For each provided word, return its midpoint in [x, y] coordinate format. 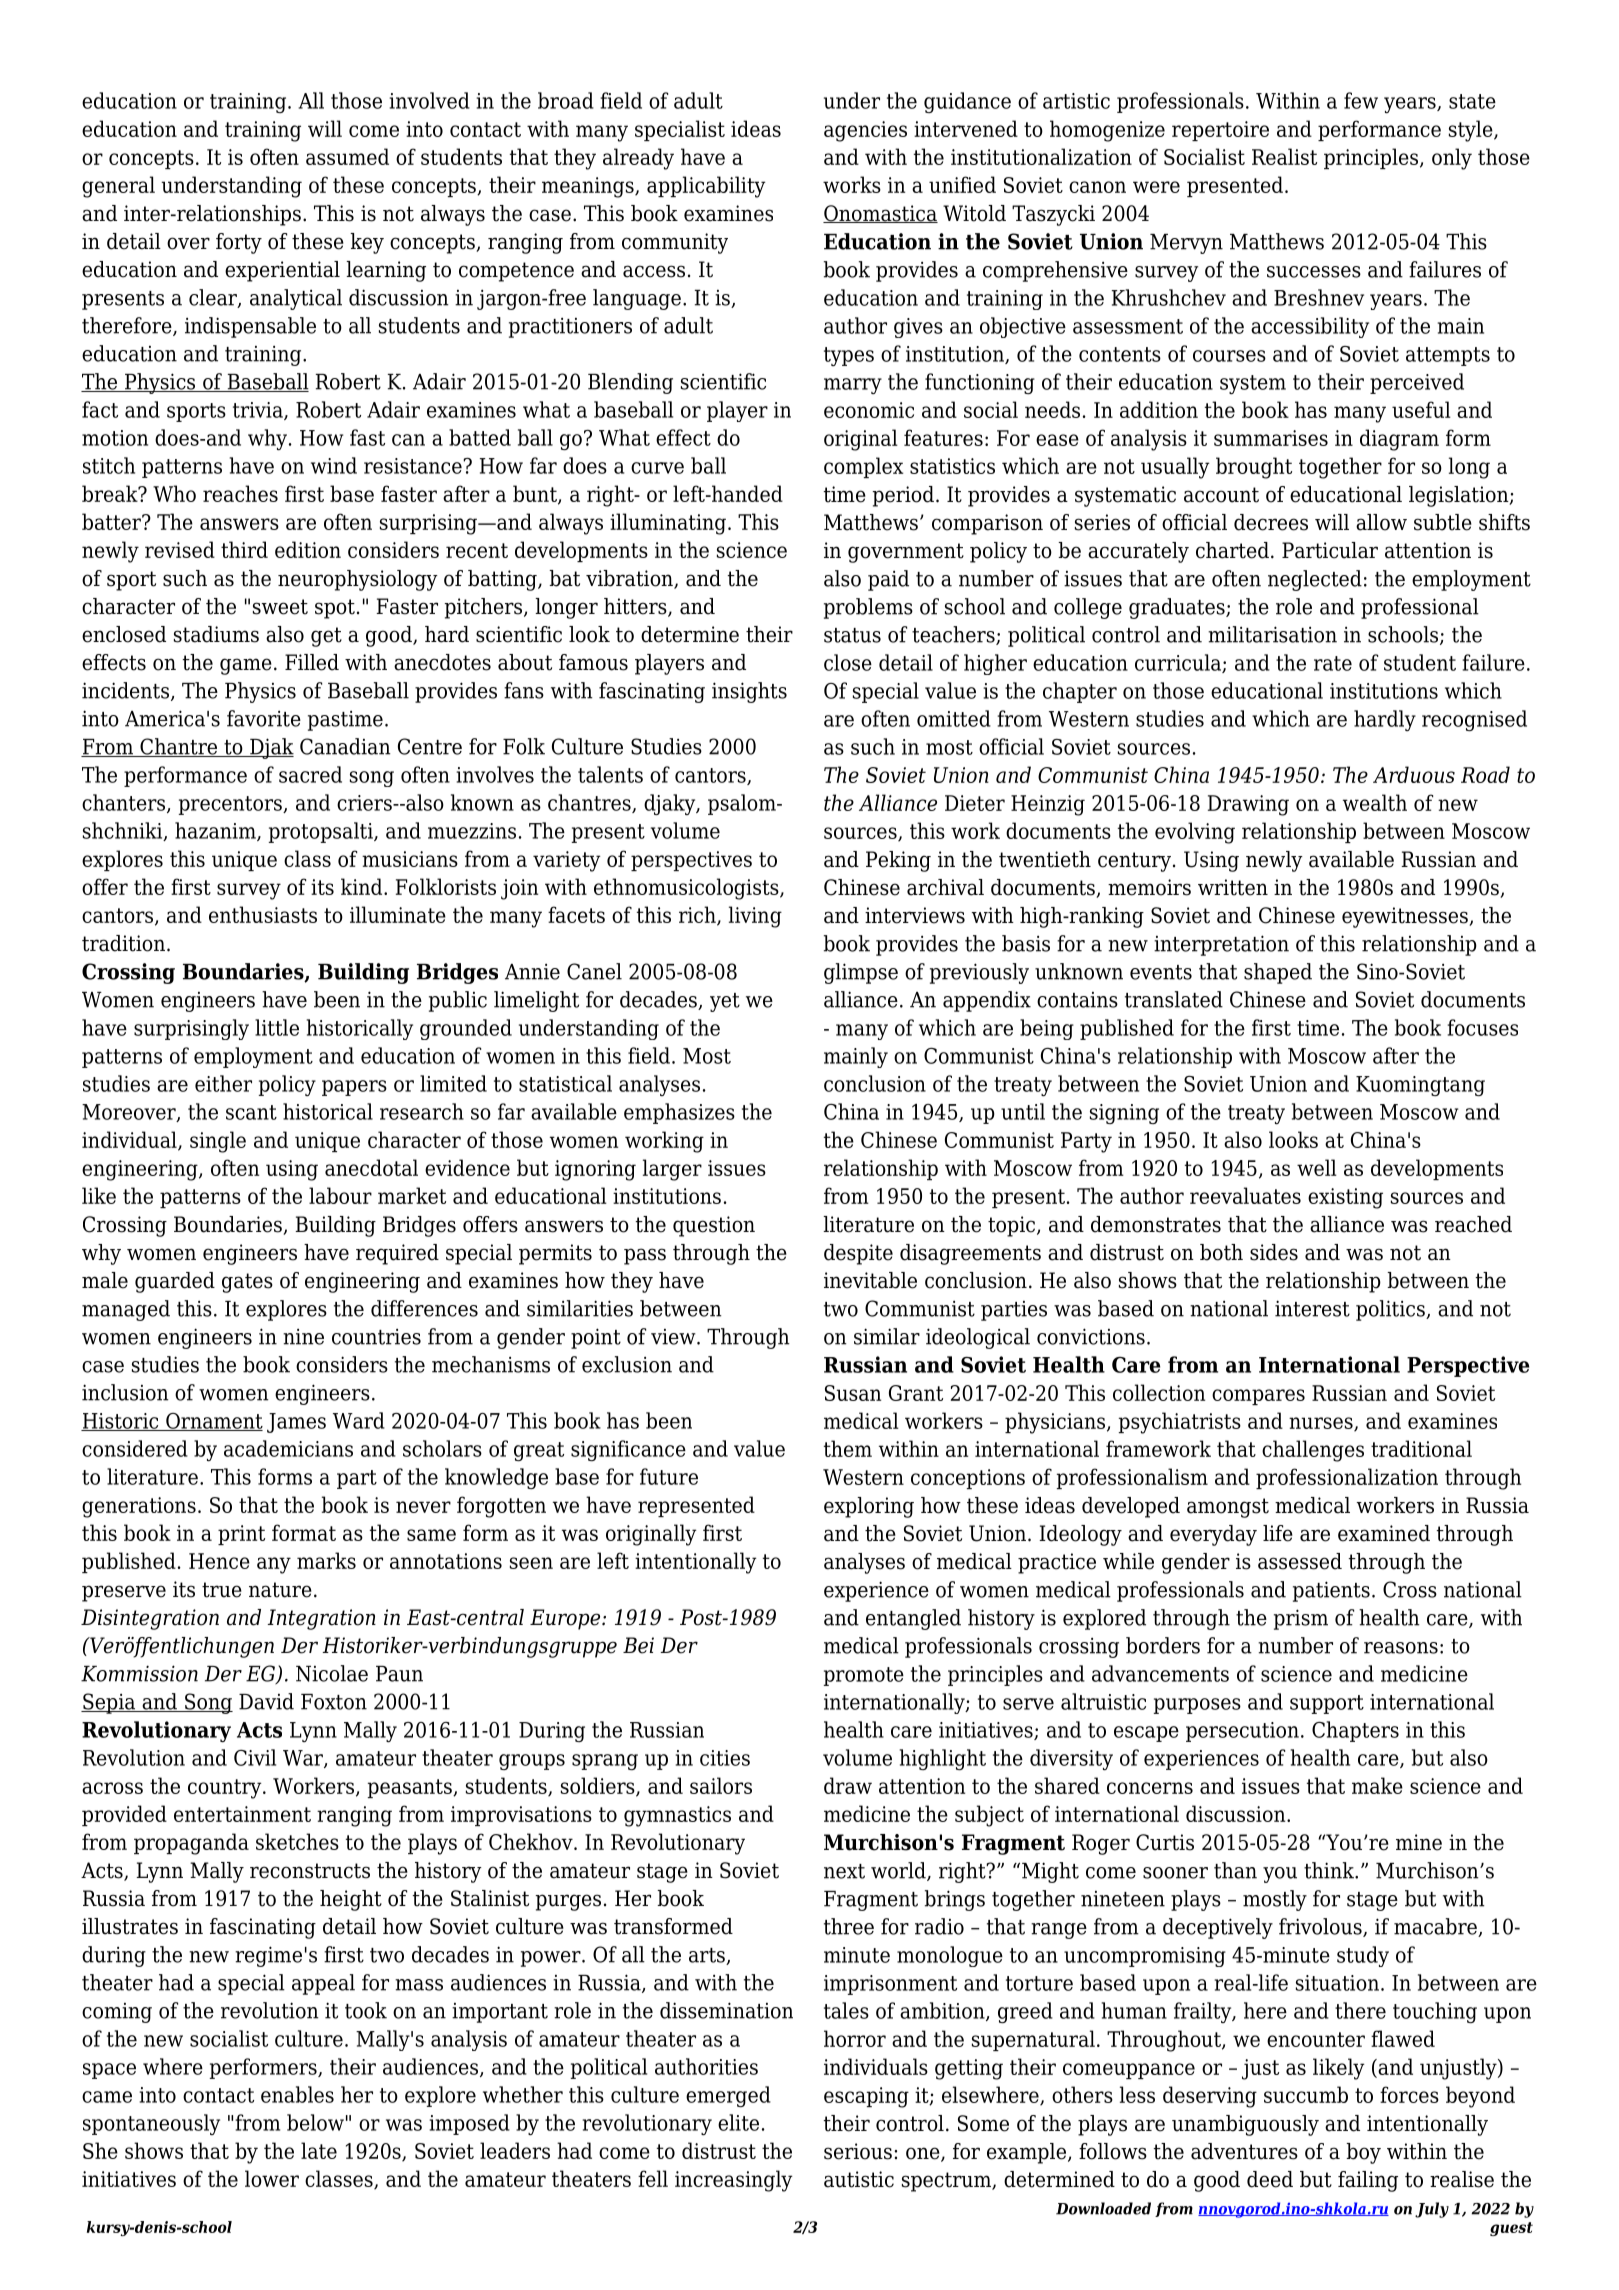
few [1361, 100]
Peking [898, 861]
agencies [865, 131]
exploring [869, 1507]
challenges [1313, 1451]
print [241, 1535]
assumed [347, 156]
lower [272, 2178]
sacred [310, 774]
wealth [1375, 802]
